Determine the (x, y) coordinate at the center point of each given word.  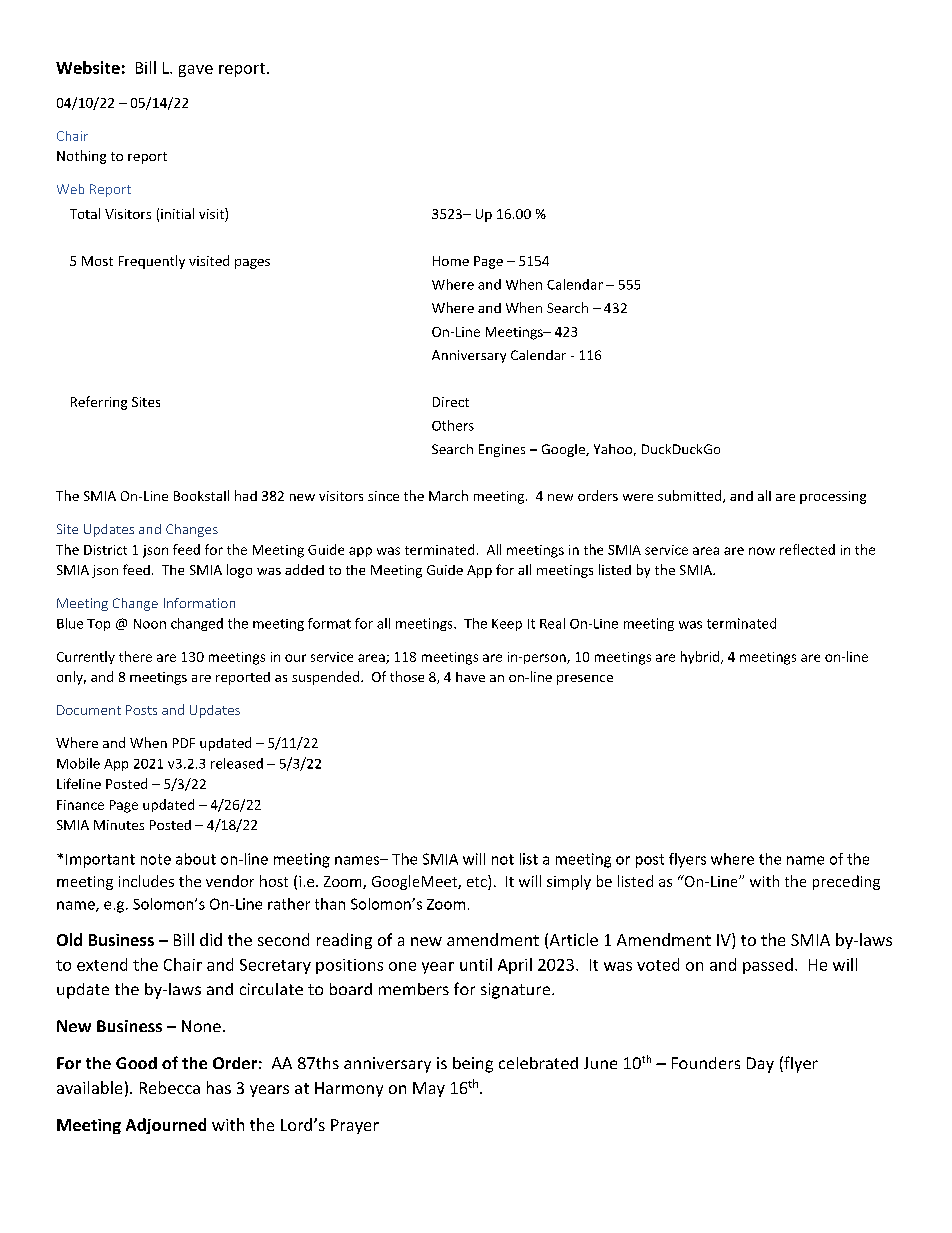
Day (760, 1065)
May (429, 1089)
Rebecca (170, 1087)
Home (451, 261)
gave (196, 71)
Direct (451, 402)
